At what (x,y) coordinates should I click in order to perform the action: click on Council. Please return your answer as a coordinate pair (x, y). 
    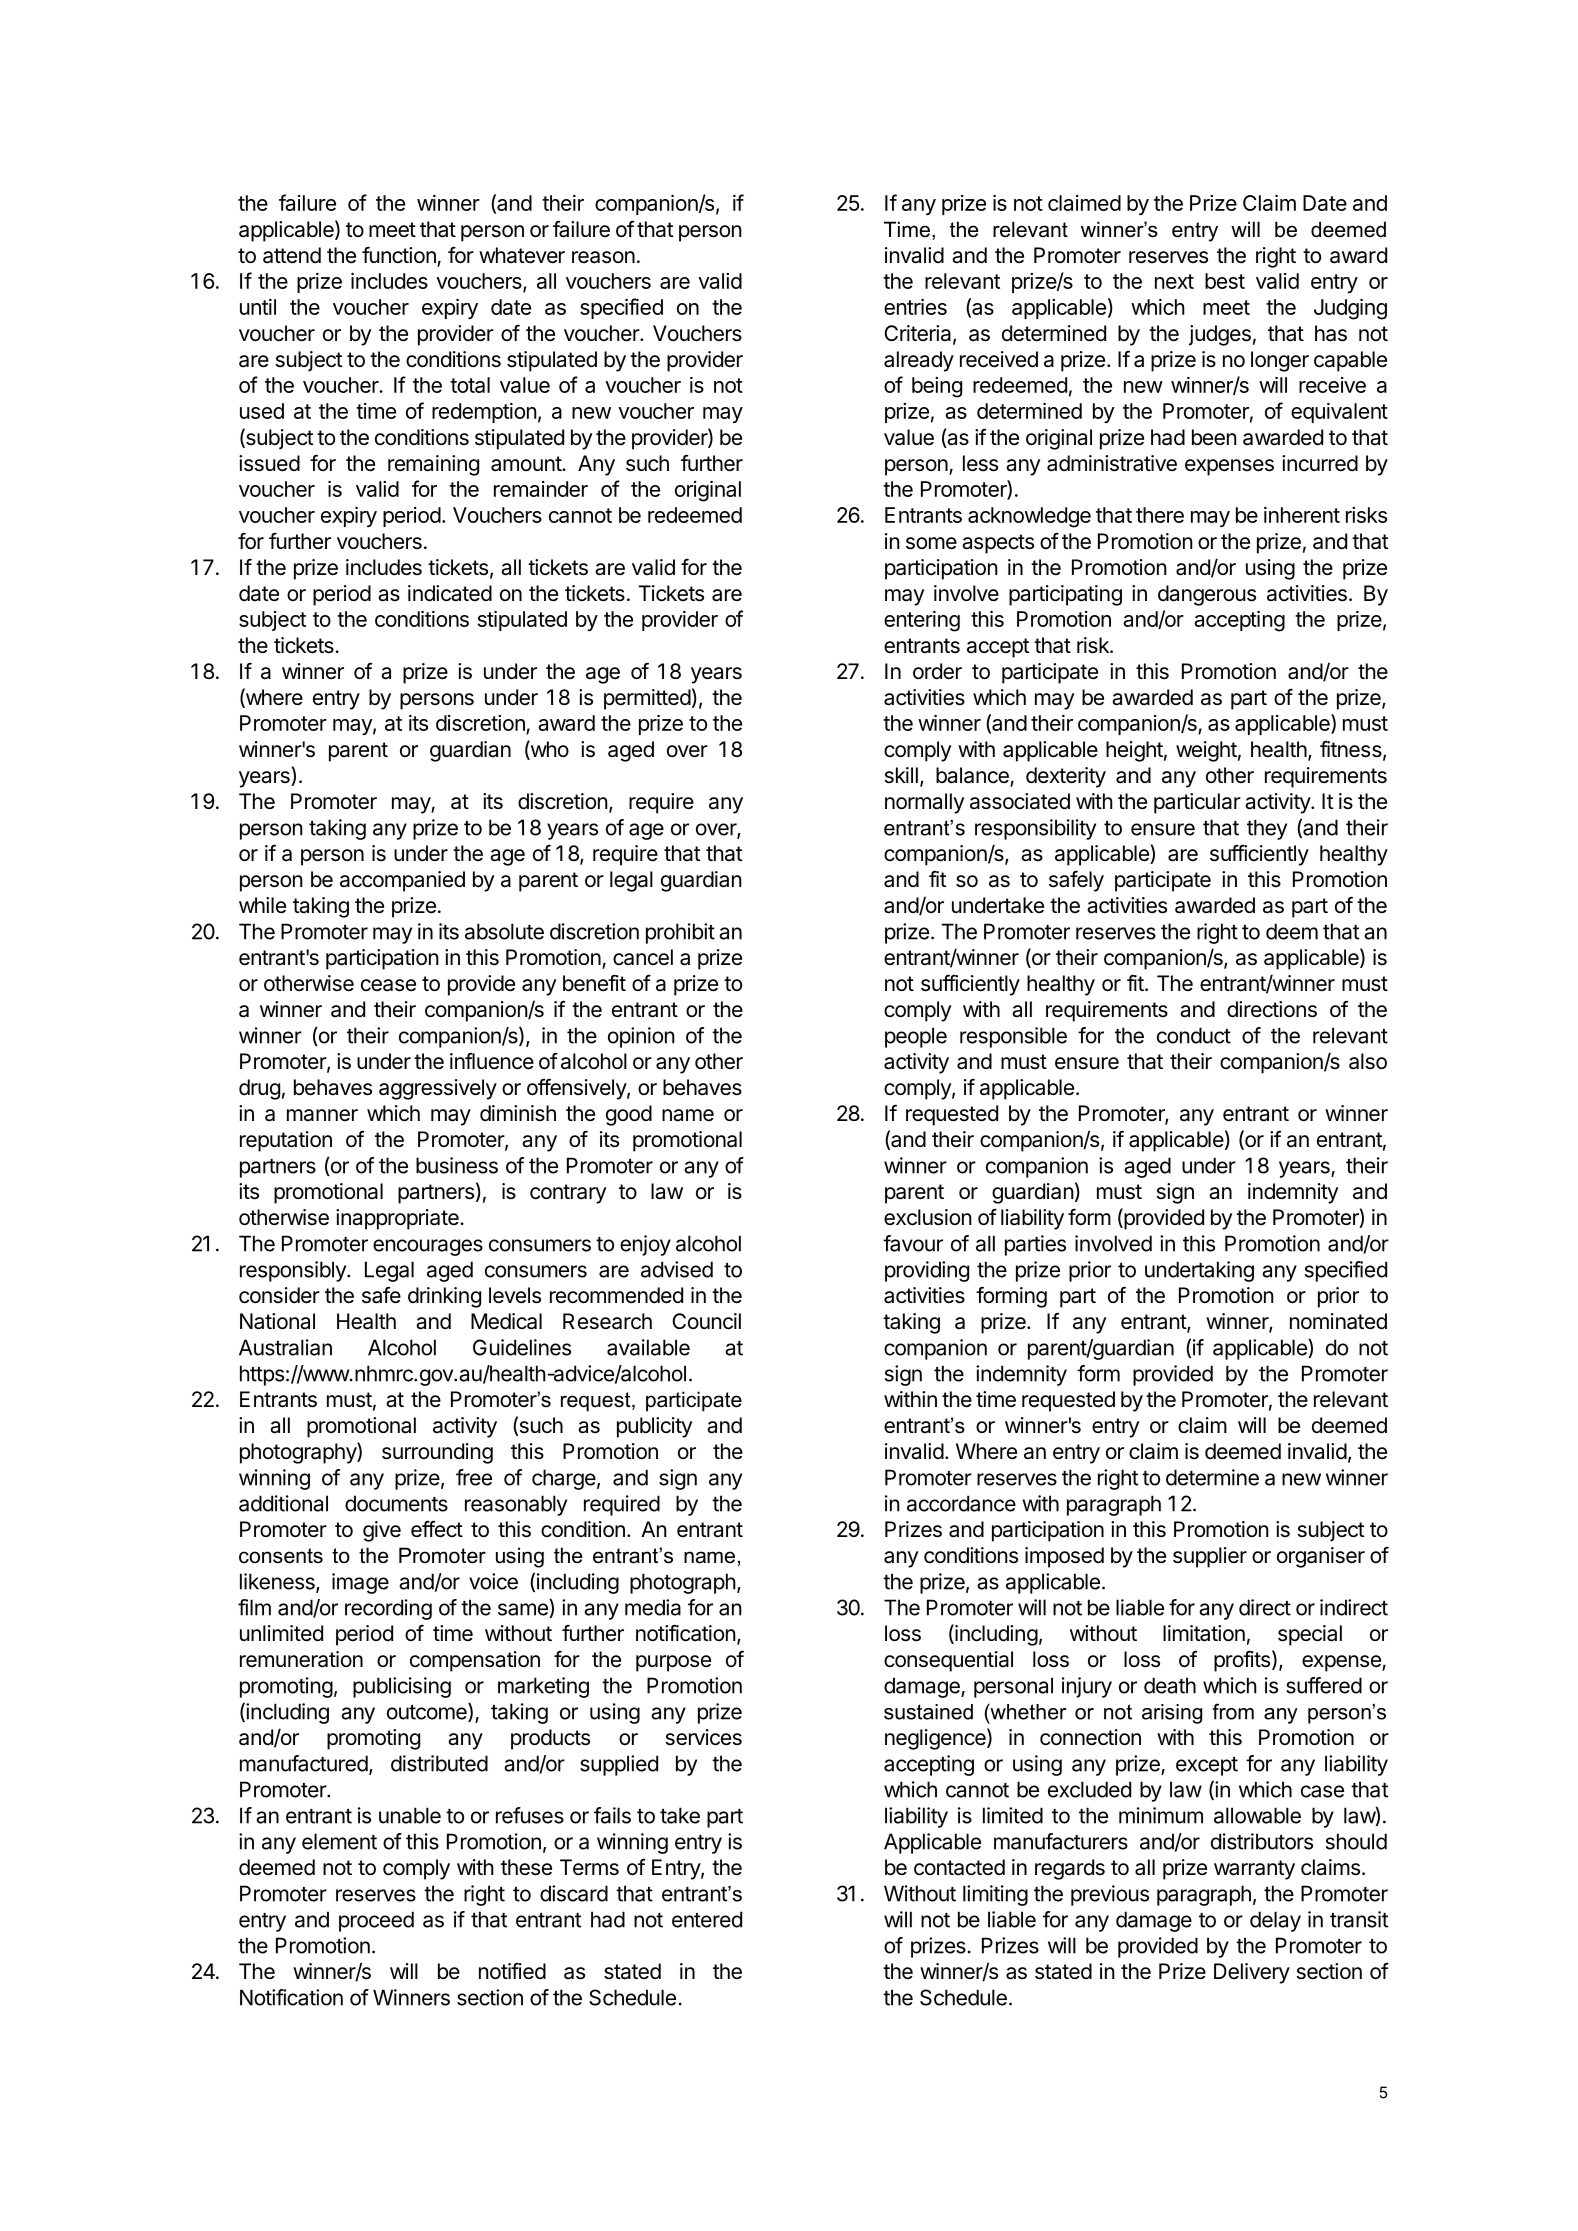
    Looking at the image, I should click on (706, 1321).
